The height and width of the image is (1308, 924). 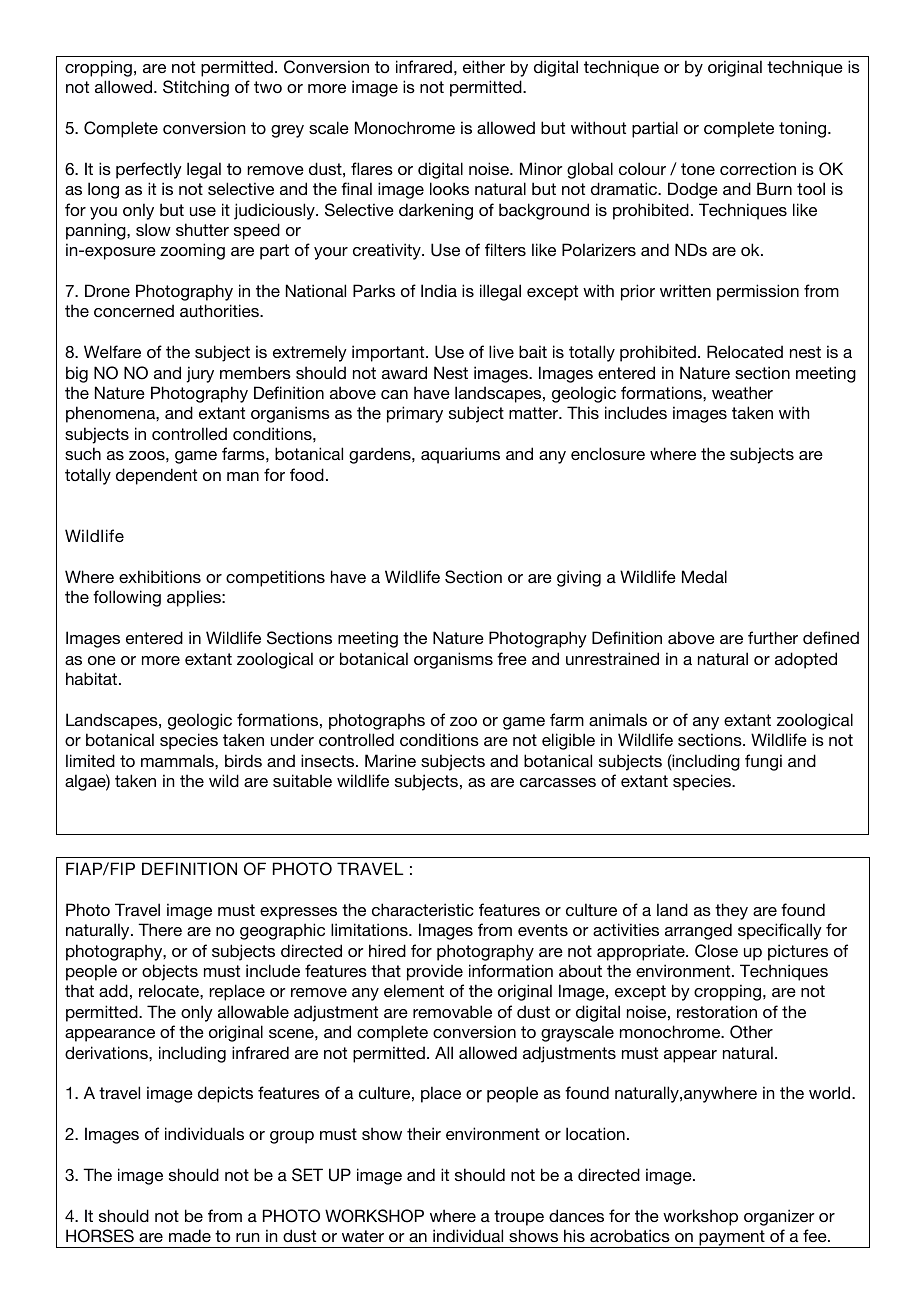 I want to click on made, so click(x=190, y=1235).
